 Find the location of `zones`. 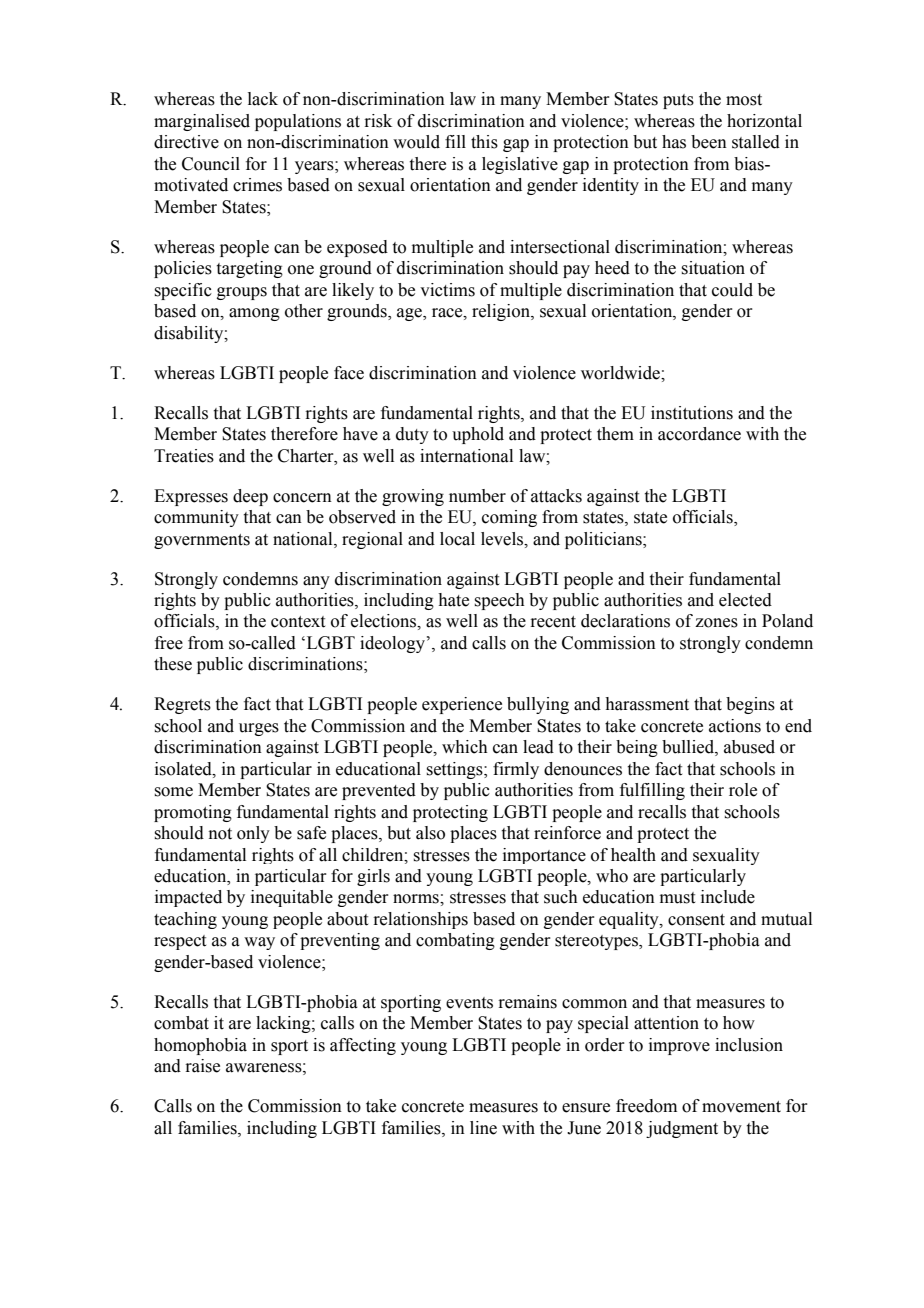

zones is located at coordinates (716, 623).
